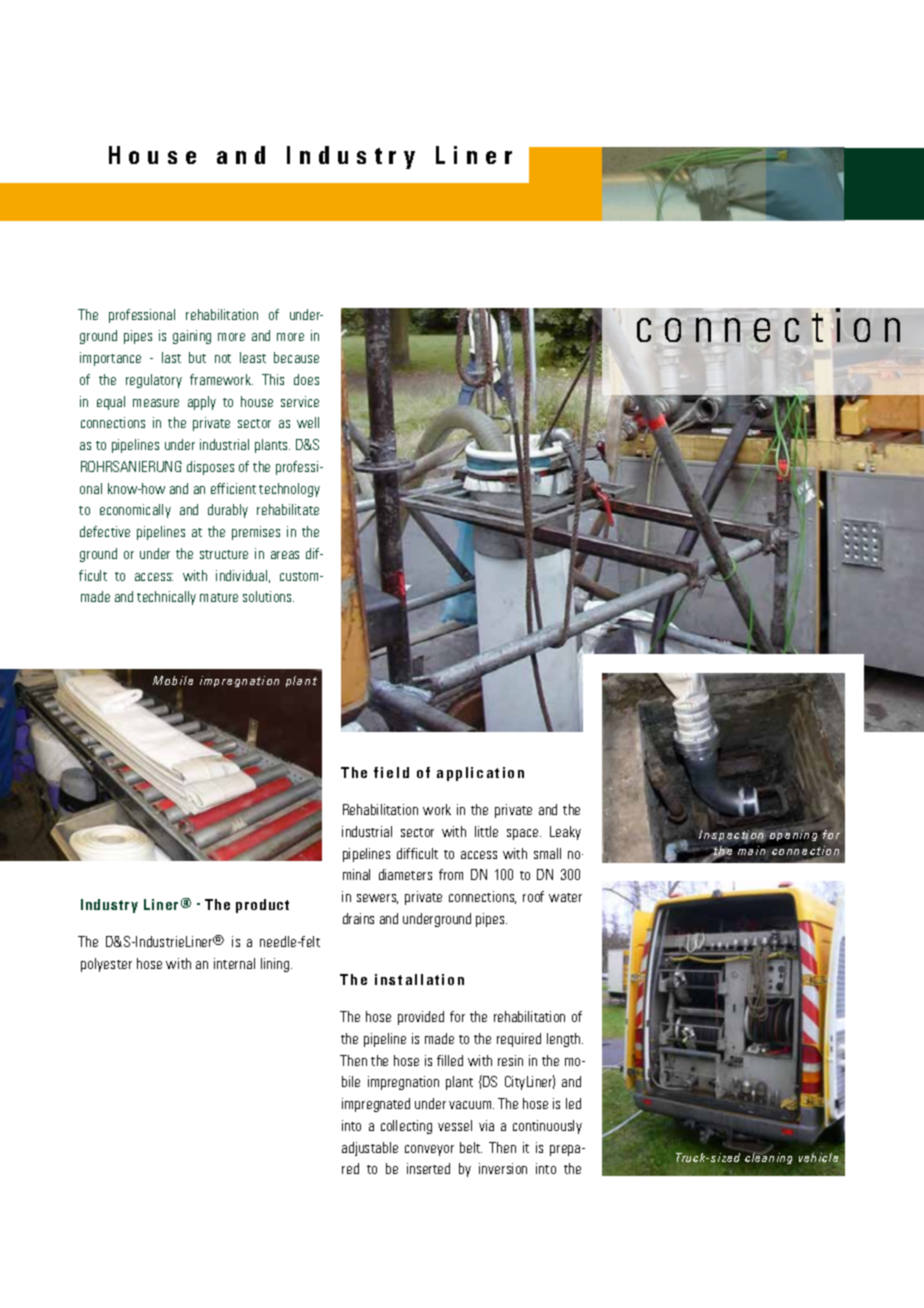  What do you see at coordinates (306, 379) in the document?
I see `does` at bounding box center [306, 379].
